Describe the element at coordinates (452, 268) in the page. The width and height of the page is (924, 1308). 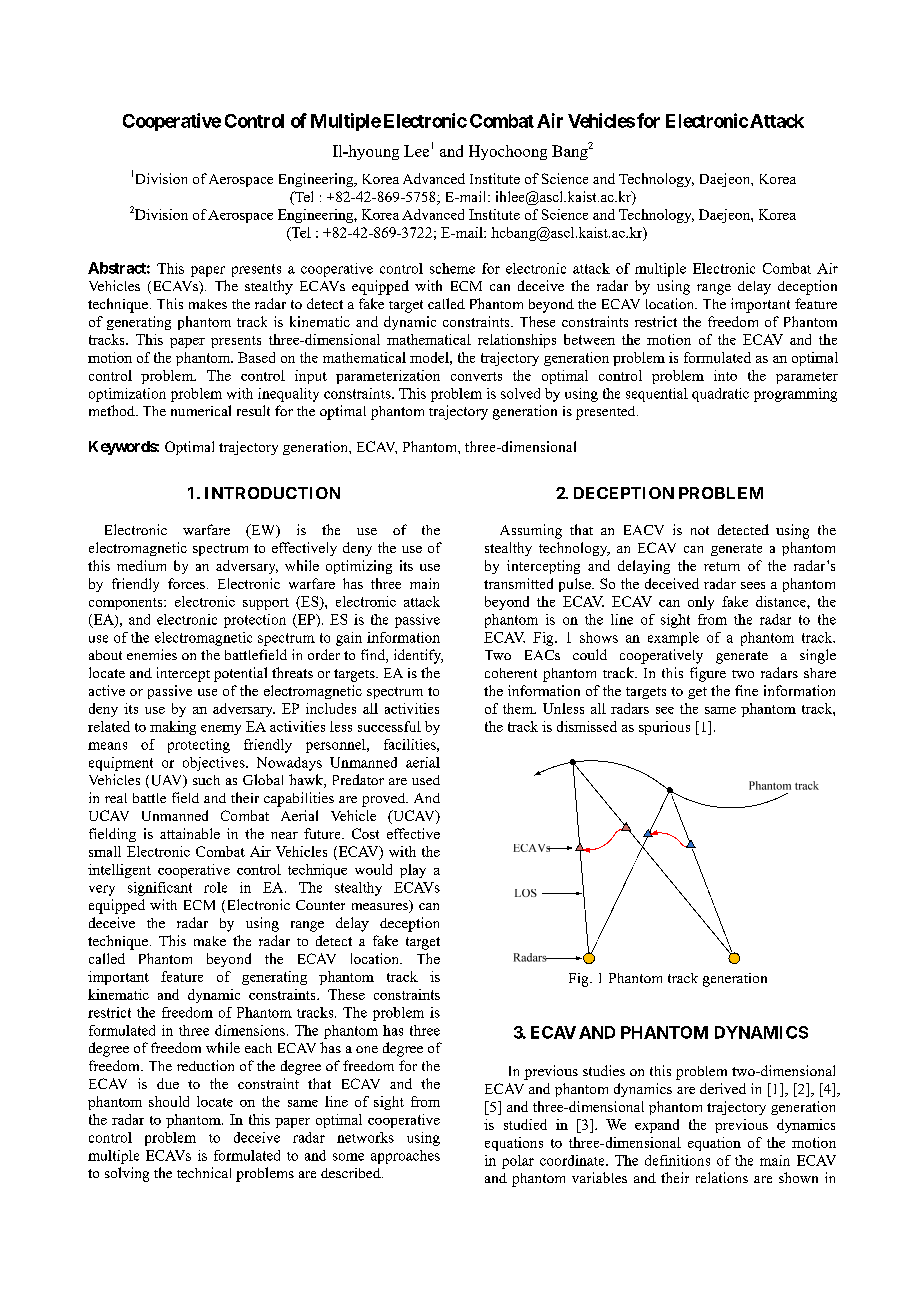
I see `scheme` at that location.
